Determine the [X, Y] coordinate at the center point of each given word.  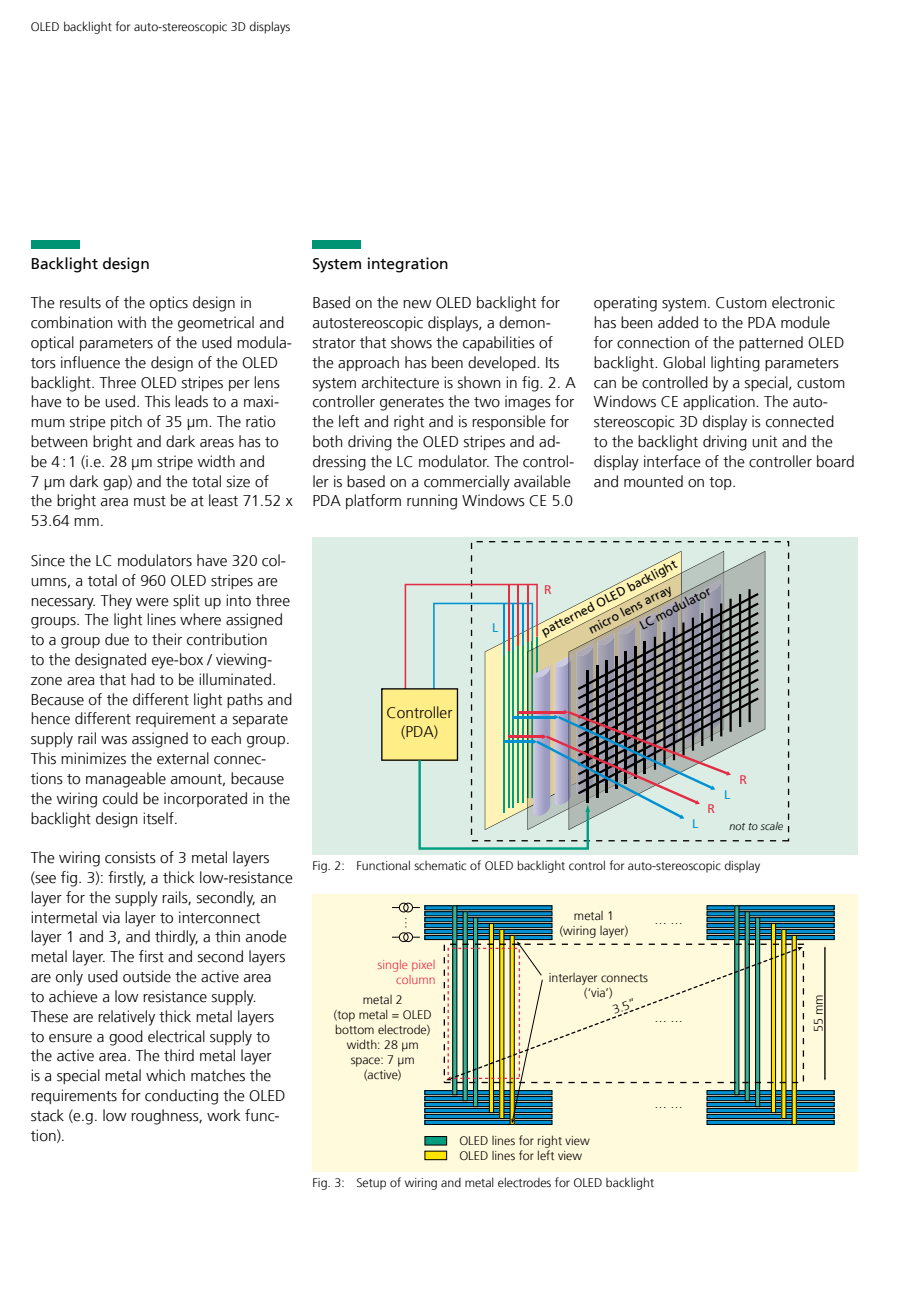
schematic [440, 865]
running [432, 502]
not [737, 826]
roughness [166, 1117]
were [152, 602]
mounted [653, 481]
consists [130, 857]
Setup [371, 1184]
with [131, 322]
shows [411, 342]
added [678, 322]
